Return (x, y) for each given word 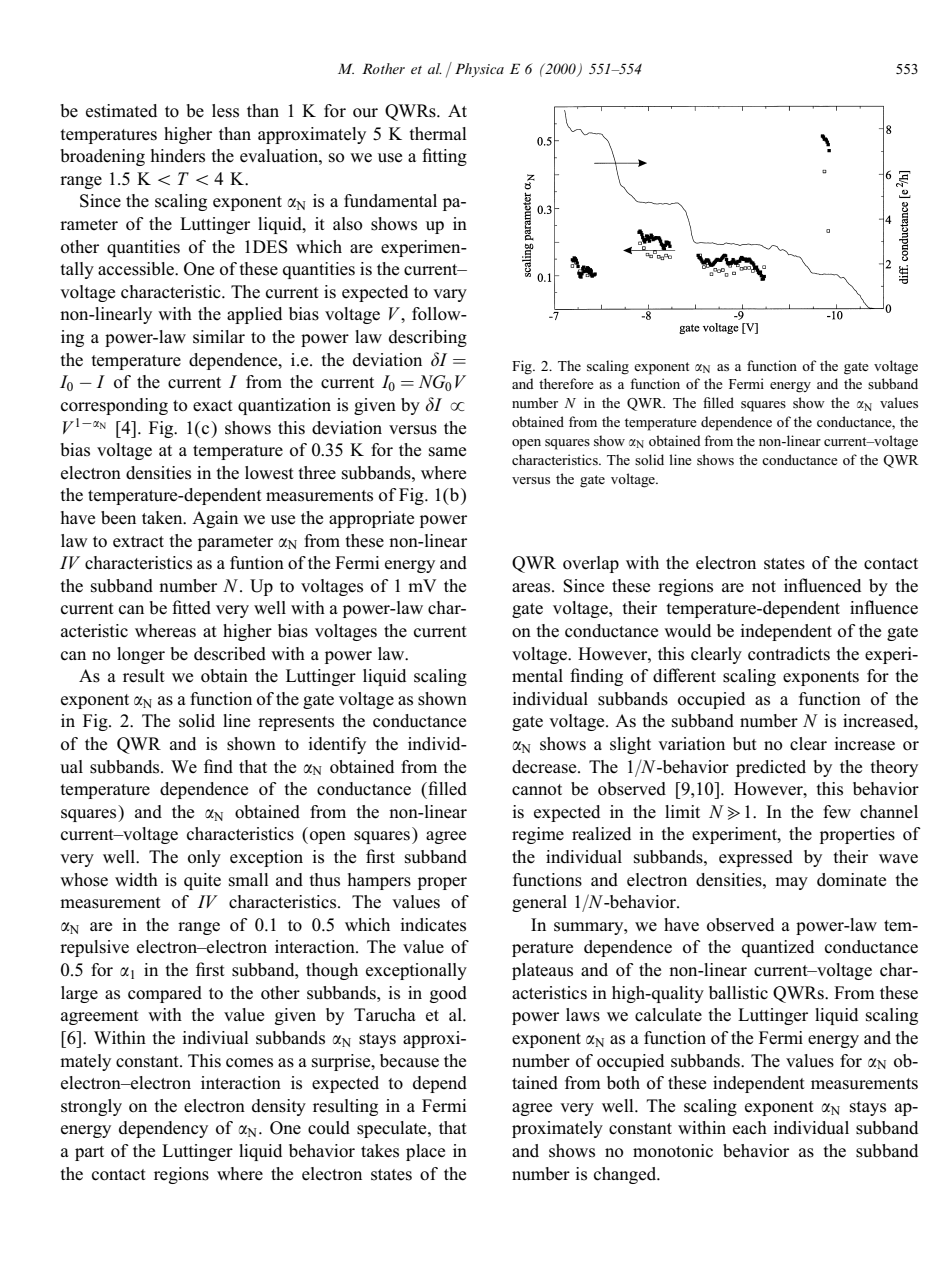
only (204, 858)
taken (163, 517)
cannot (537, 790)
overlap (591, 564)
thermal (438, 134)
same (447, 452)
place (425, 1152)
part (89, 1153)
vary (450, 295)
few (837, 812)
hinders (178, 156)
